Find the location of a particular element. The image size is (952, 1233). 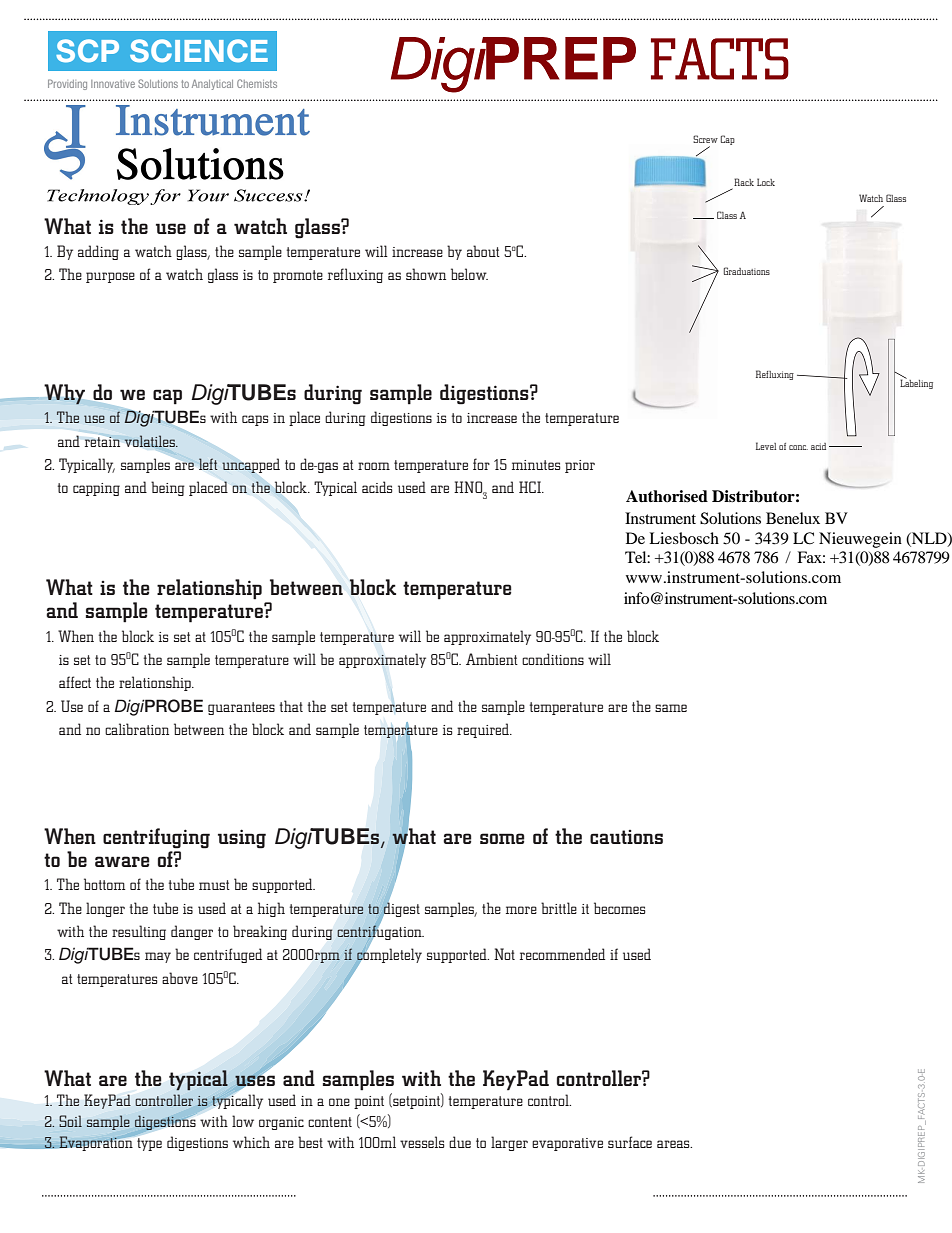

Authorised is located at coordinates (667, 496).
